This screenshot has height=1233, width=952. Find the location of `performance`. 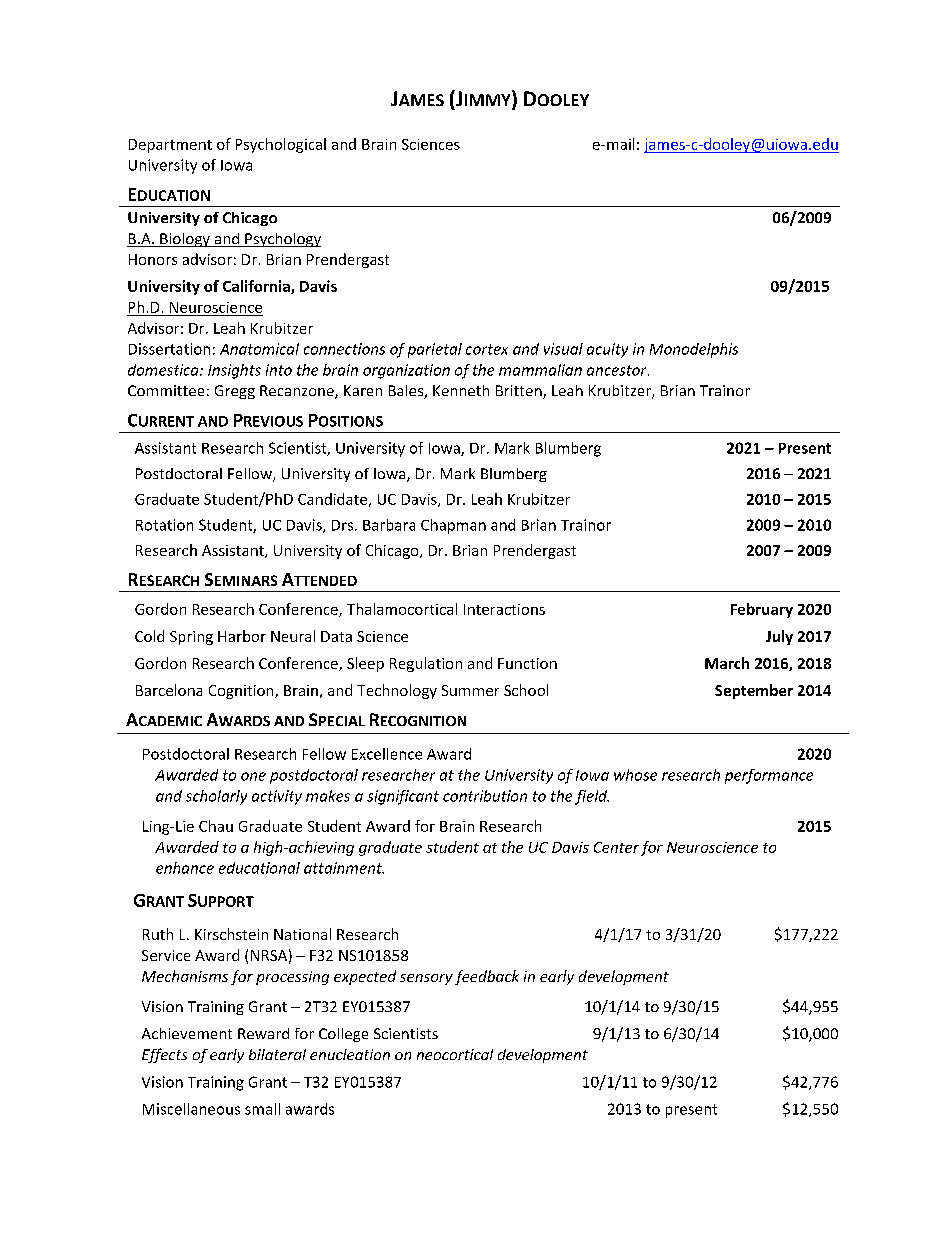

performance is located at coordinates (769, 776).
